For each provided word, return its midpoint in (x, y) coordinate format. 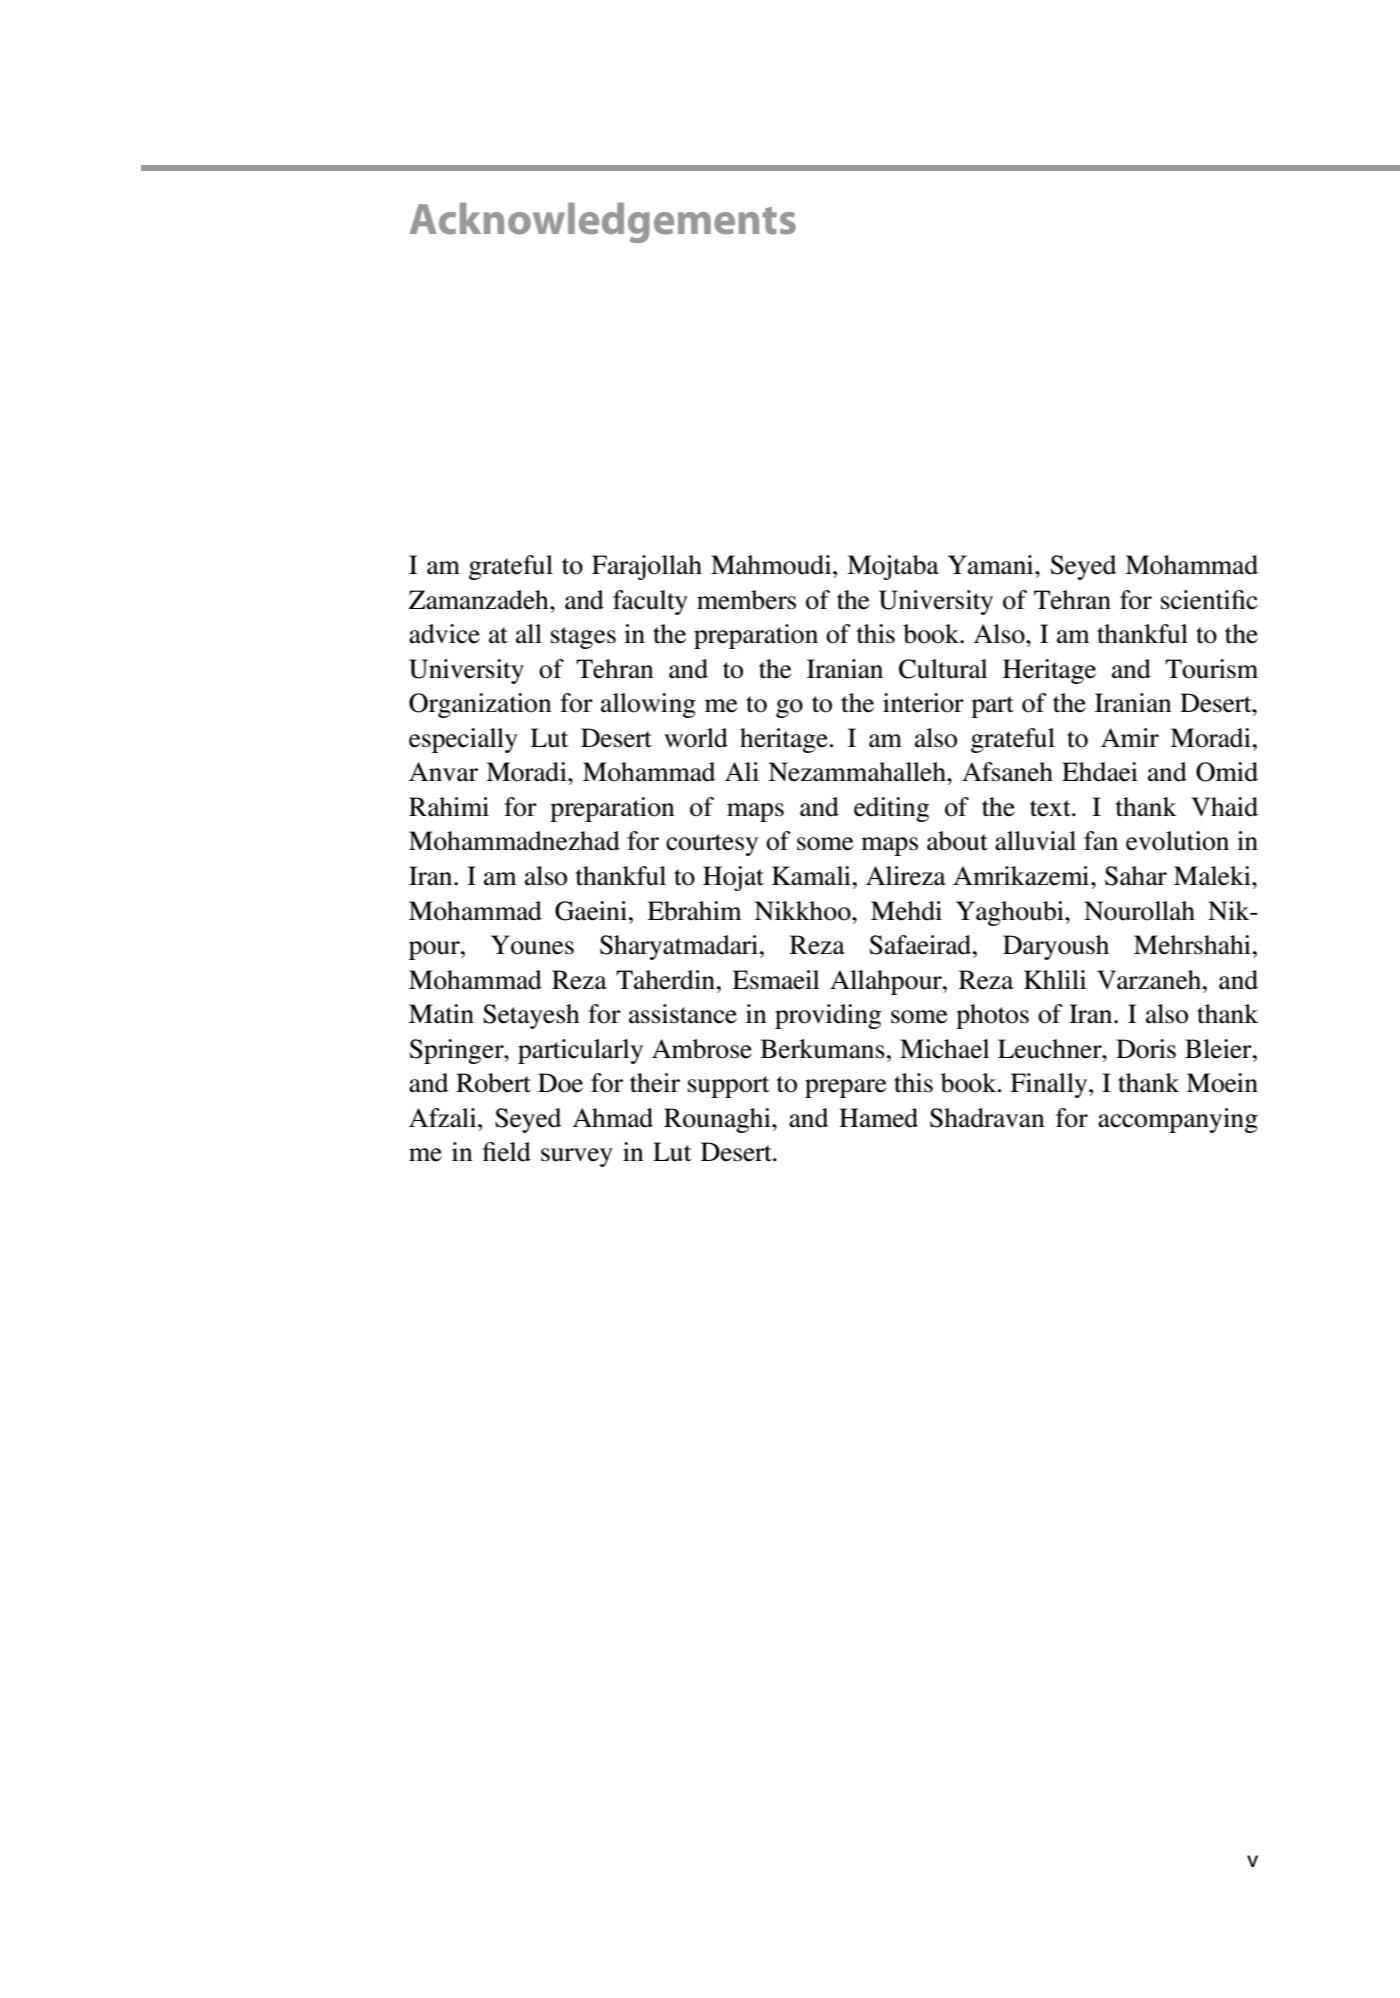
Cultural (943, 669)
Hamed (878, 1118)
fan (1101, 841)
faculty (650, 602)
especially (463, 740)
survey (577, 1157)
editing (891, 809)
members (746, 600)
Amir (1130, 737)
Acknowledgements (603, 223)
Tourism (1211, 669)
